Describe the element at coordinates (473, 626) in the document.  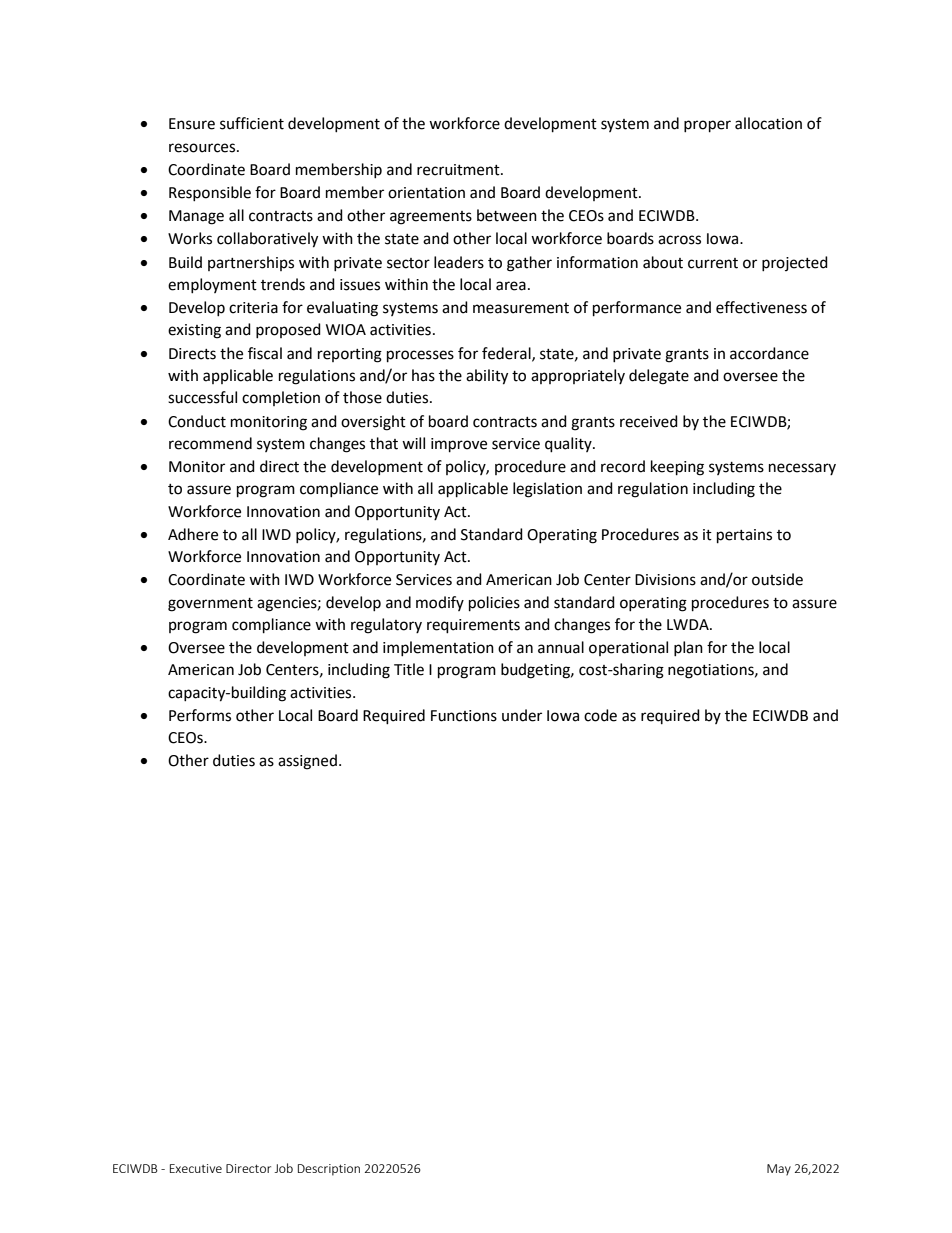
I see `requirements` at that location.
